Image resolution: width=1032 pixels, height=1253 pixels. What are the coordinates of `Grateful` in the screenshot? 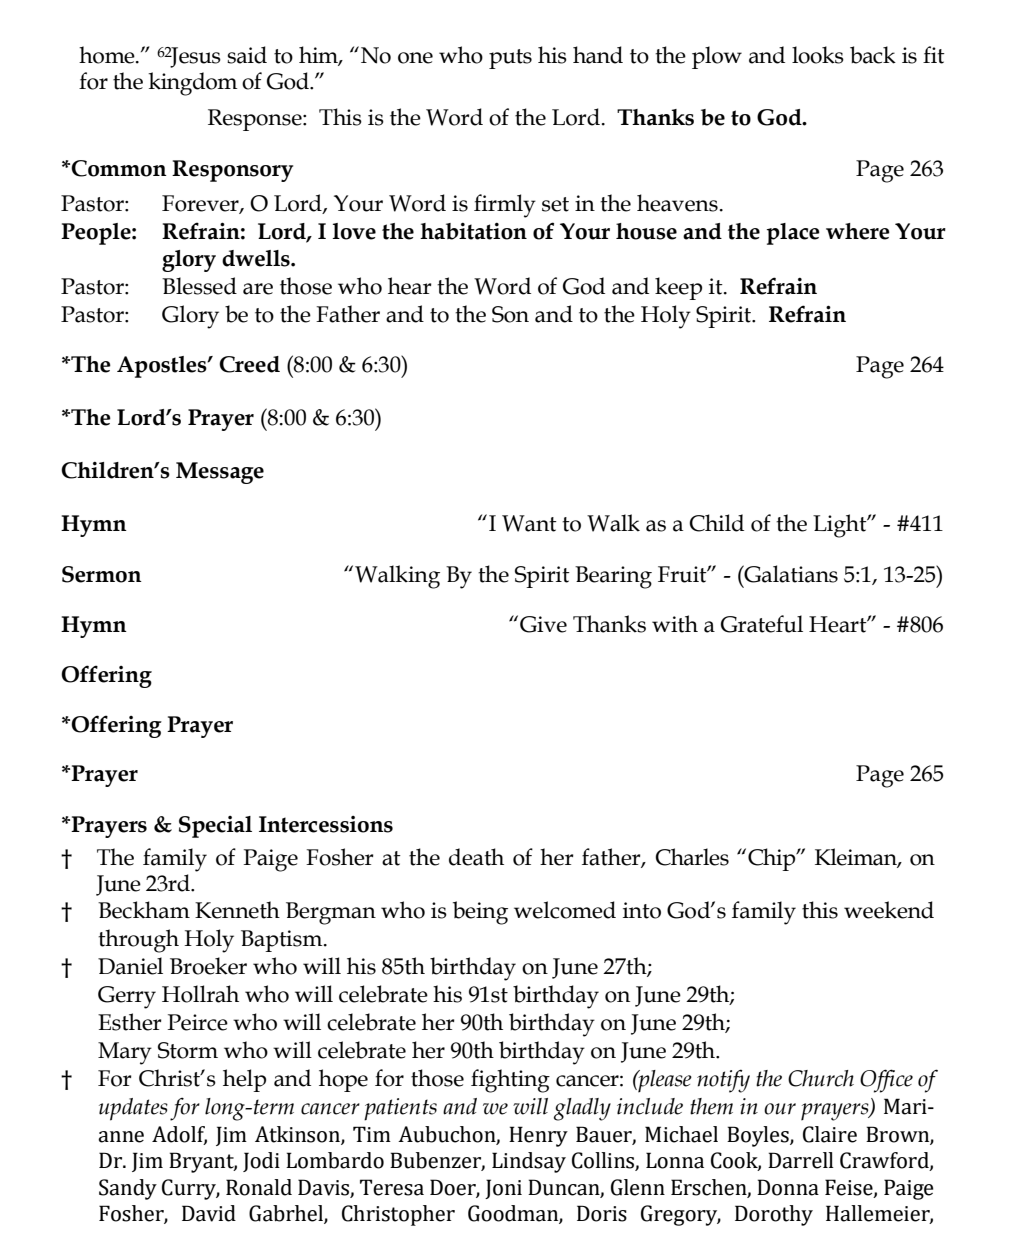 It's located at (762, 624).
